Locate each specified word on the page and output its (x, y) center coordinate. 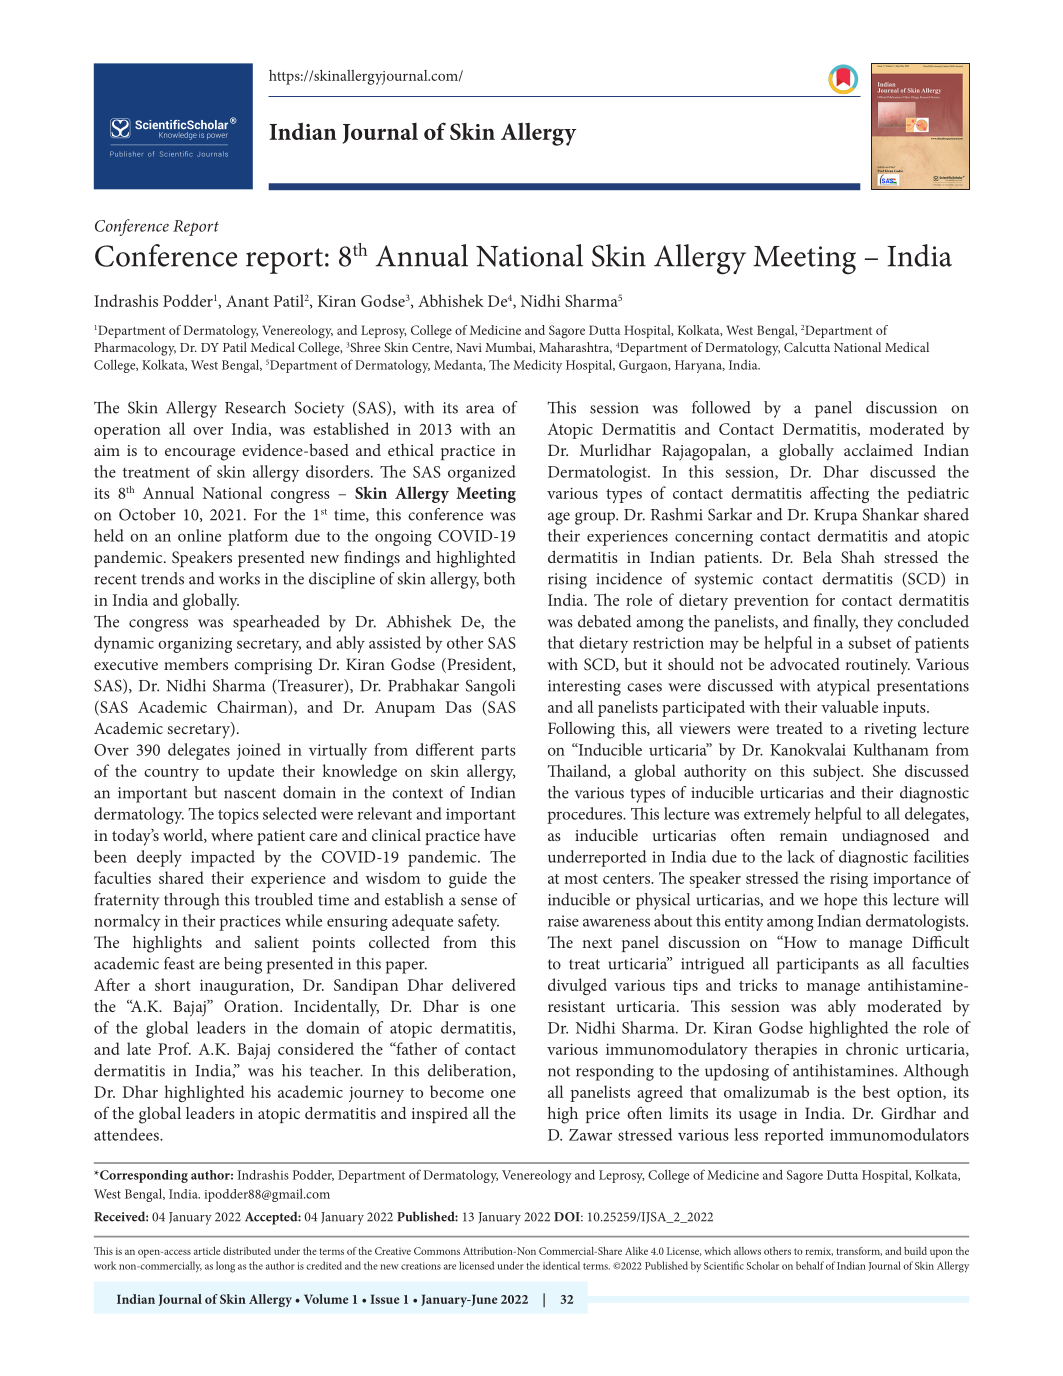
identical (561, 1265)
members (196, 664)
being (243, 965)
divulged (577, 986)
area (480, 409)
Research (255, 407)
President (479, 665)
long (225, 1267)
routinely (878, 666)
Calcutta (807, 347)
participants (818, 966)
